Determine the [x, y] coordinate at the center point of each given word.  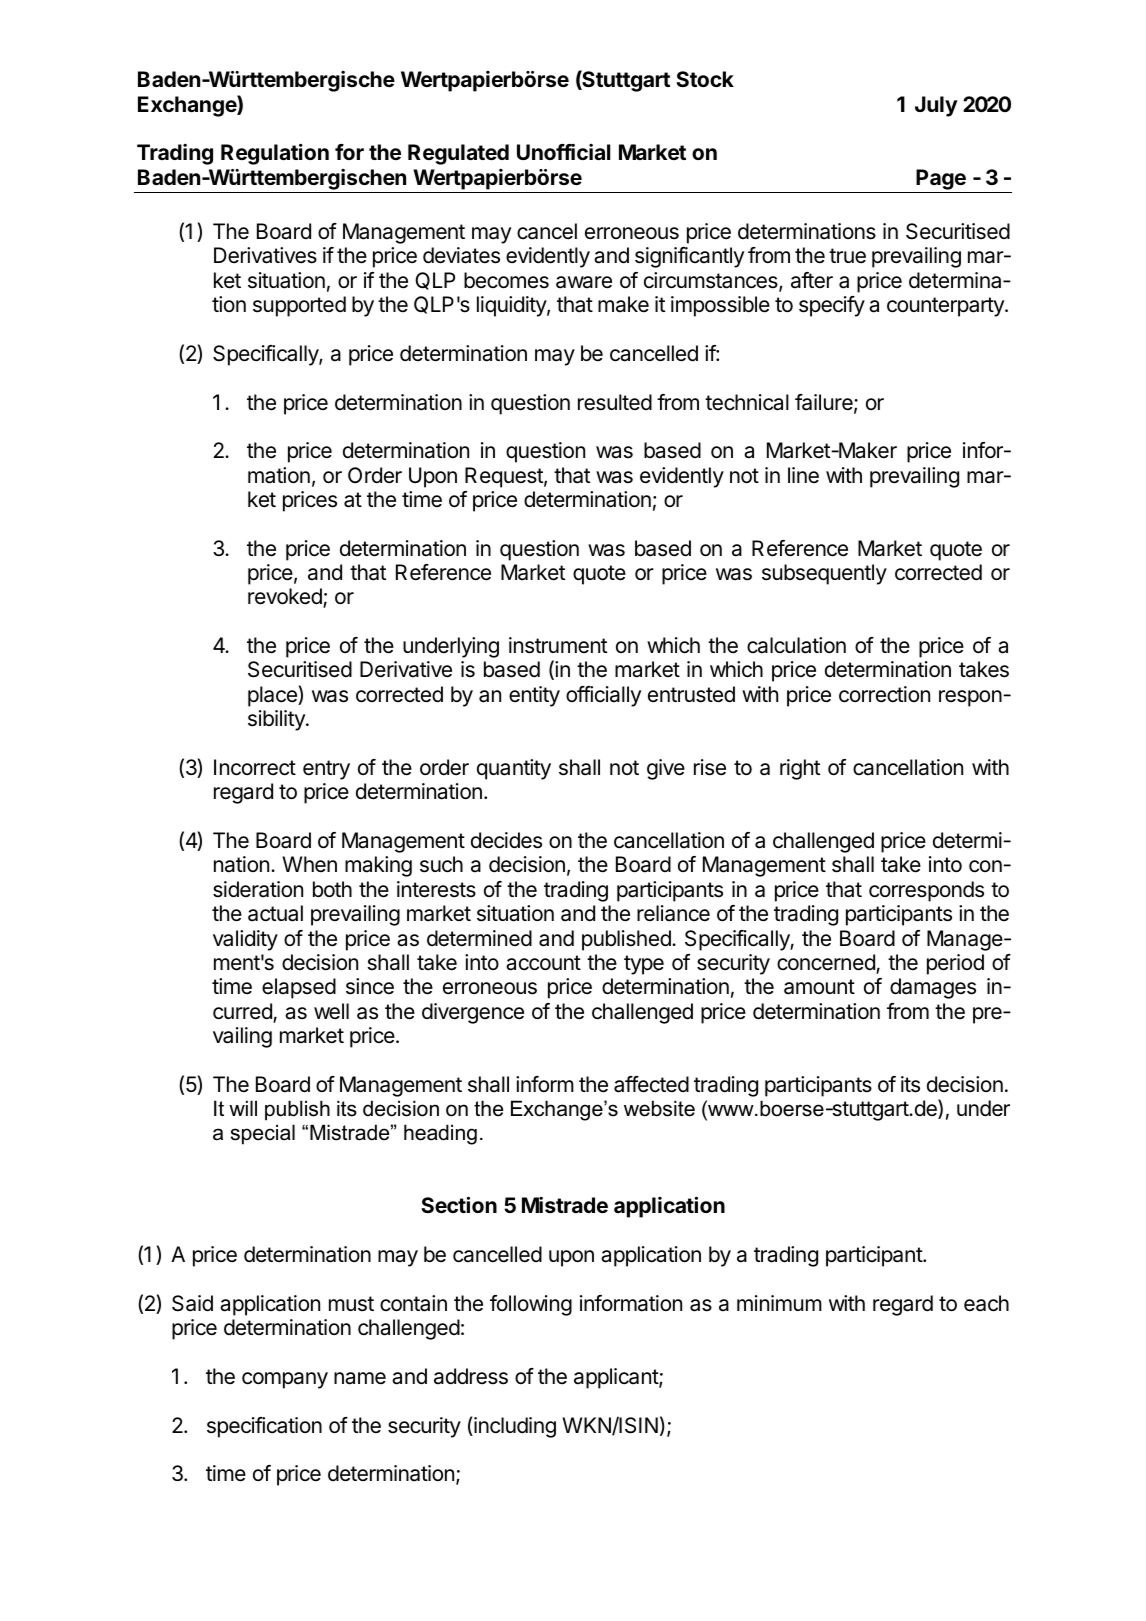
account [543, 963]
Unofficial [563, 152]
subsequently [824, 574]
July [936, 106]
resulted [615, 402]
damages [933, 988]
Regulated [458, 154]
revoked [286, 598]
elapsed [299, 988]
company [285, 1380]
